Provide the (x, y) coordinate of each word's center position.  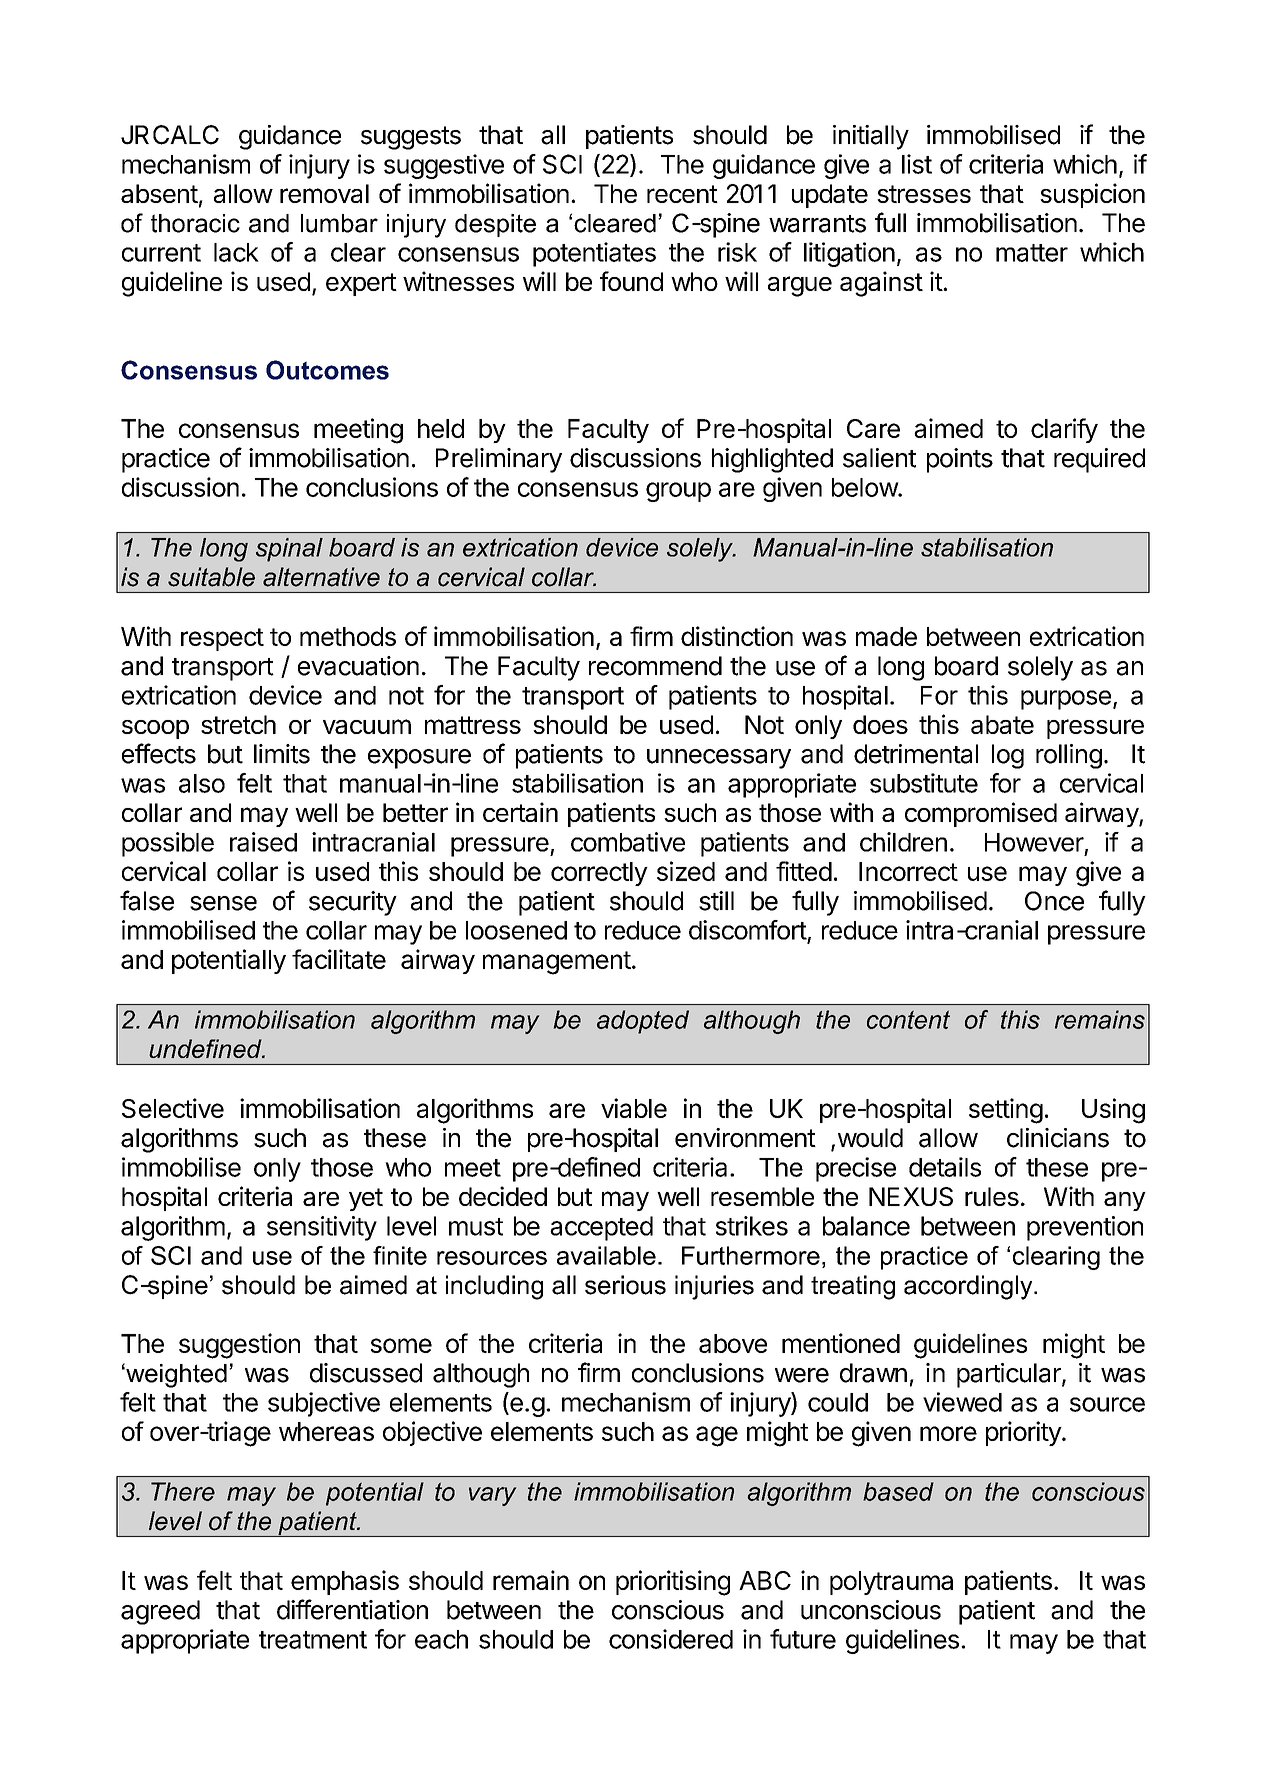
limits (282, 754)
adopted (643, 1022)
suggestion (239, 1346)
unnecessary (719, 759)
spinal (289, 550)
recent (682, 194)
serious (625, 1285)
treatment (313, 1640)
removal (324, 193)
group (678, 492)
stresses (924, 194)
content (908, 1019)
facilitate (339, 959)
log (1008, 756)
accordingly (969, 1287)
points (960, 460)
